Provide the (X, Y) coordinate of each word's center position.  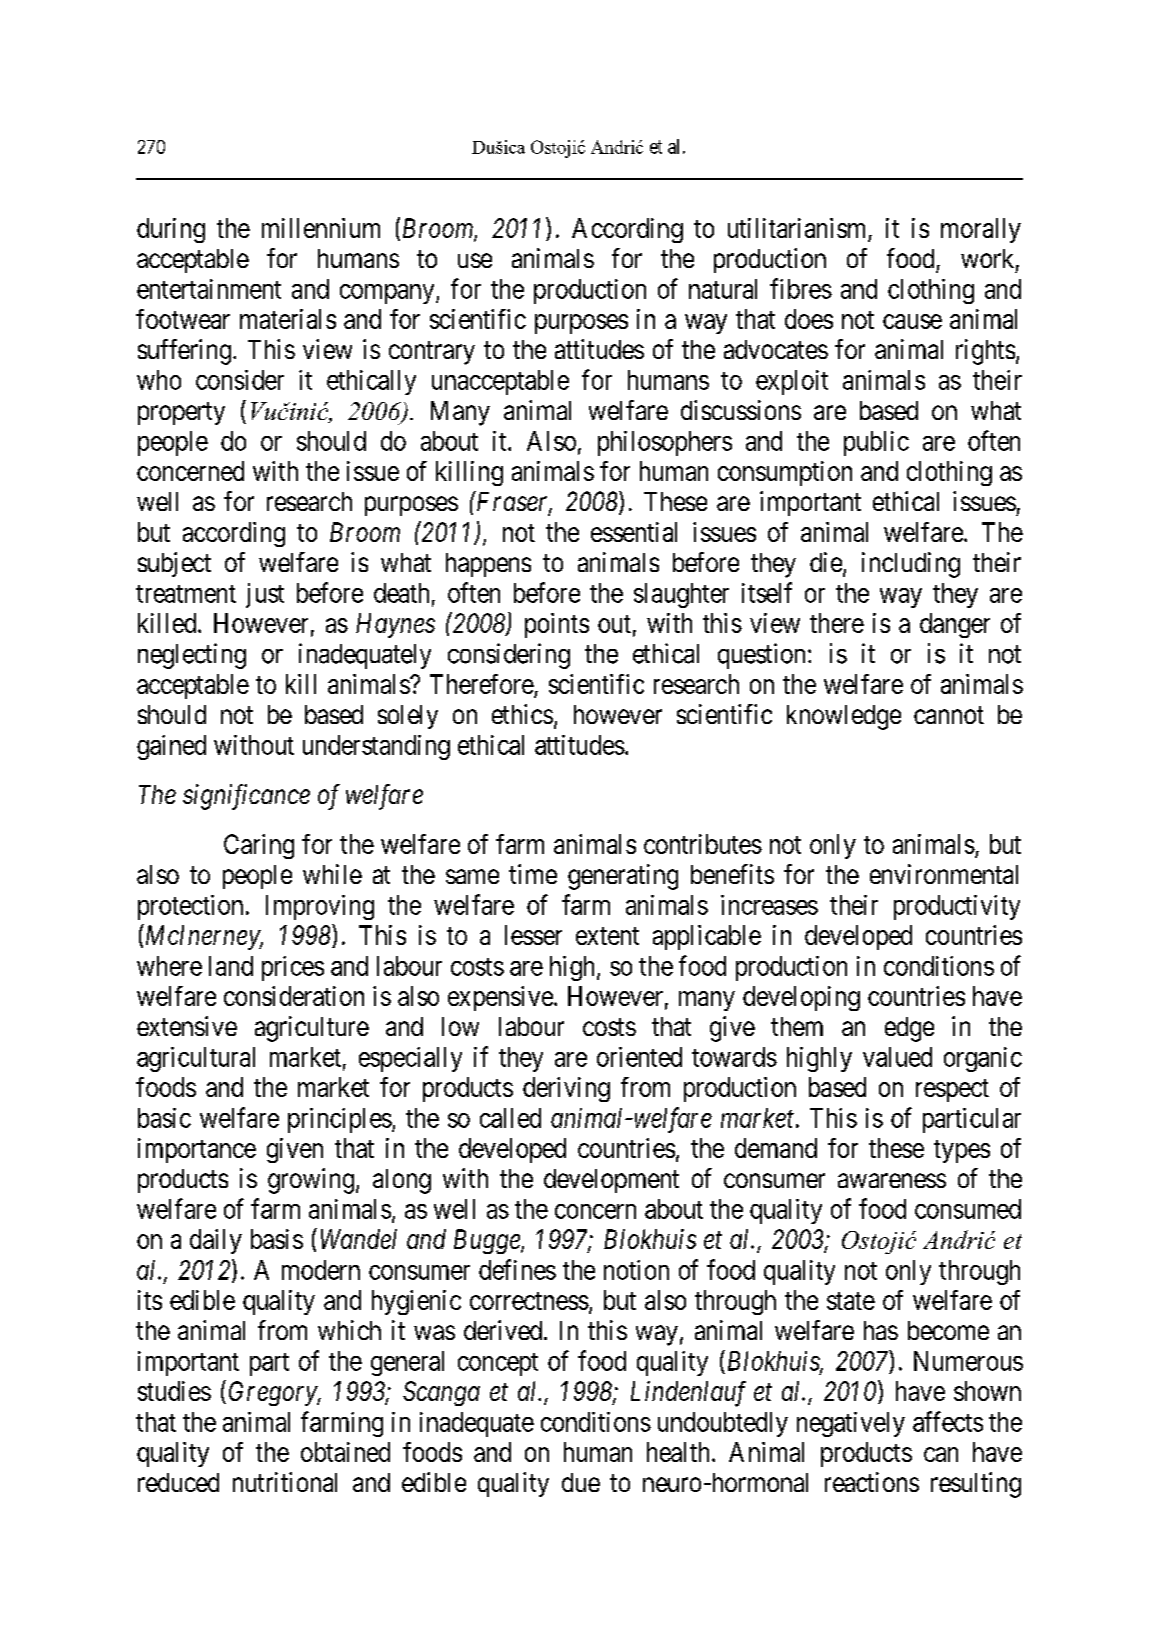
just (265, 595)
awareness (892, 1180)
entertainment (209, 289)
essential (634, 532)
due (581, 1482)
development (611, 1181)
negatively (851, 1424)
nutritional (285, 1482)
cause (912, 321)
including (911, 565)
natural (723, 289)
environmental (944, 874)
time (533, 874)
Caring (259, 846)
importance (197, 1150)
